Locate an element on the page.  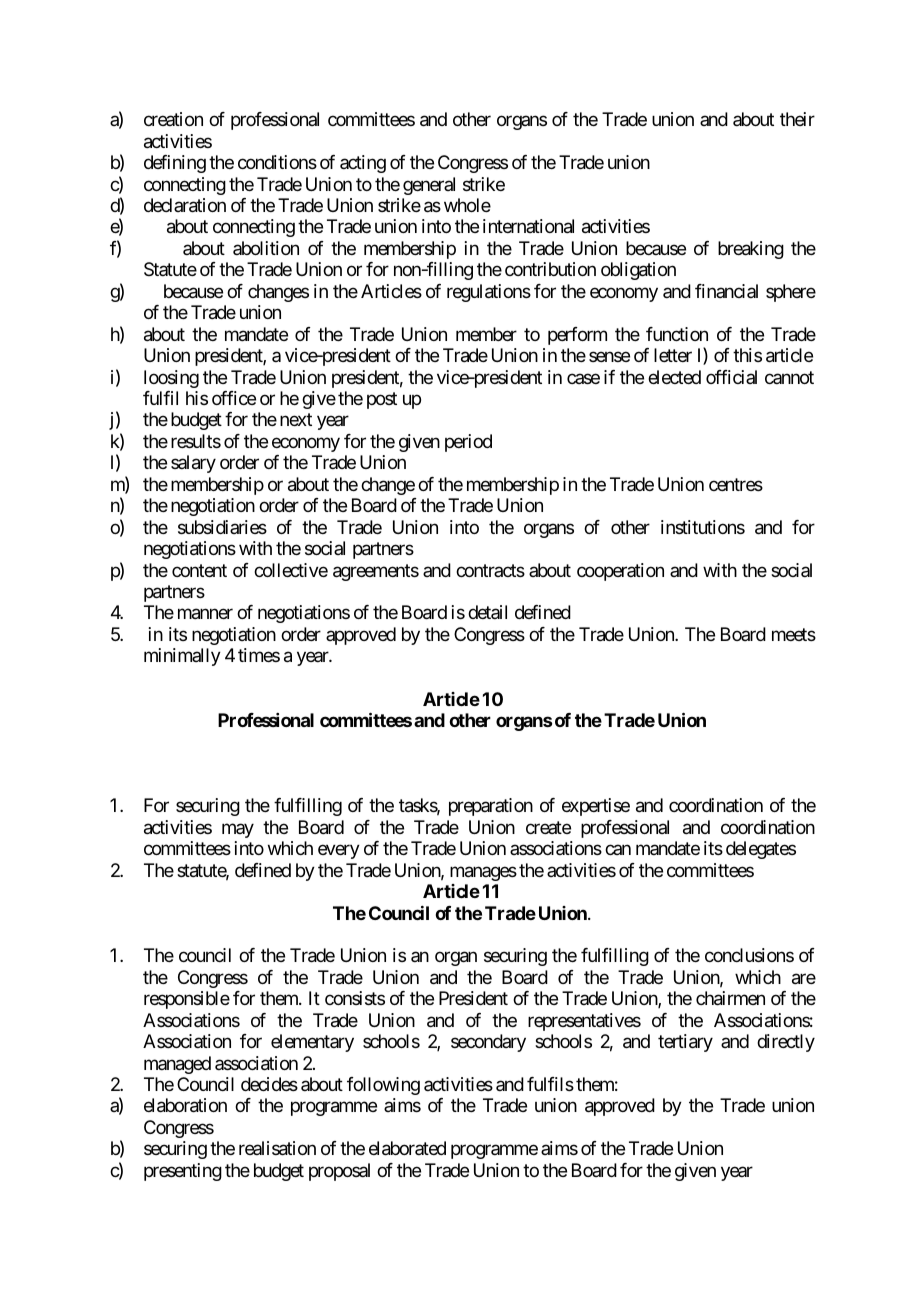
cooperation is located at coordinates (620, 572).
